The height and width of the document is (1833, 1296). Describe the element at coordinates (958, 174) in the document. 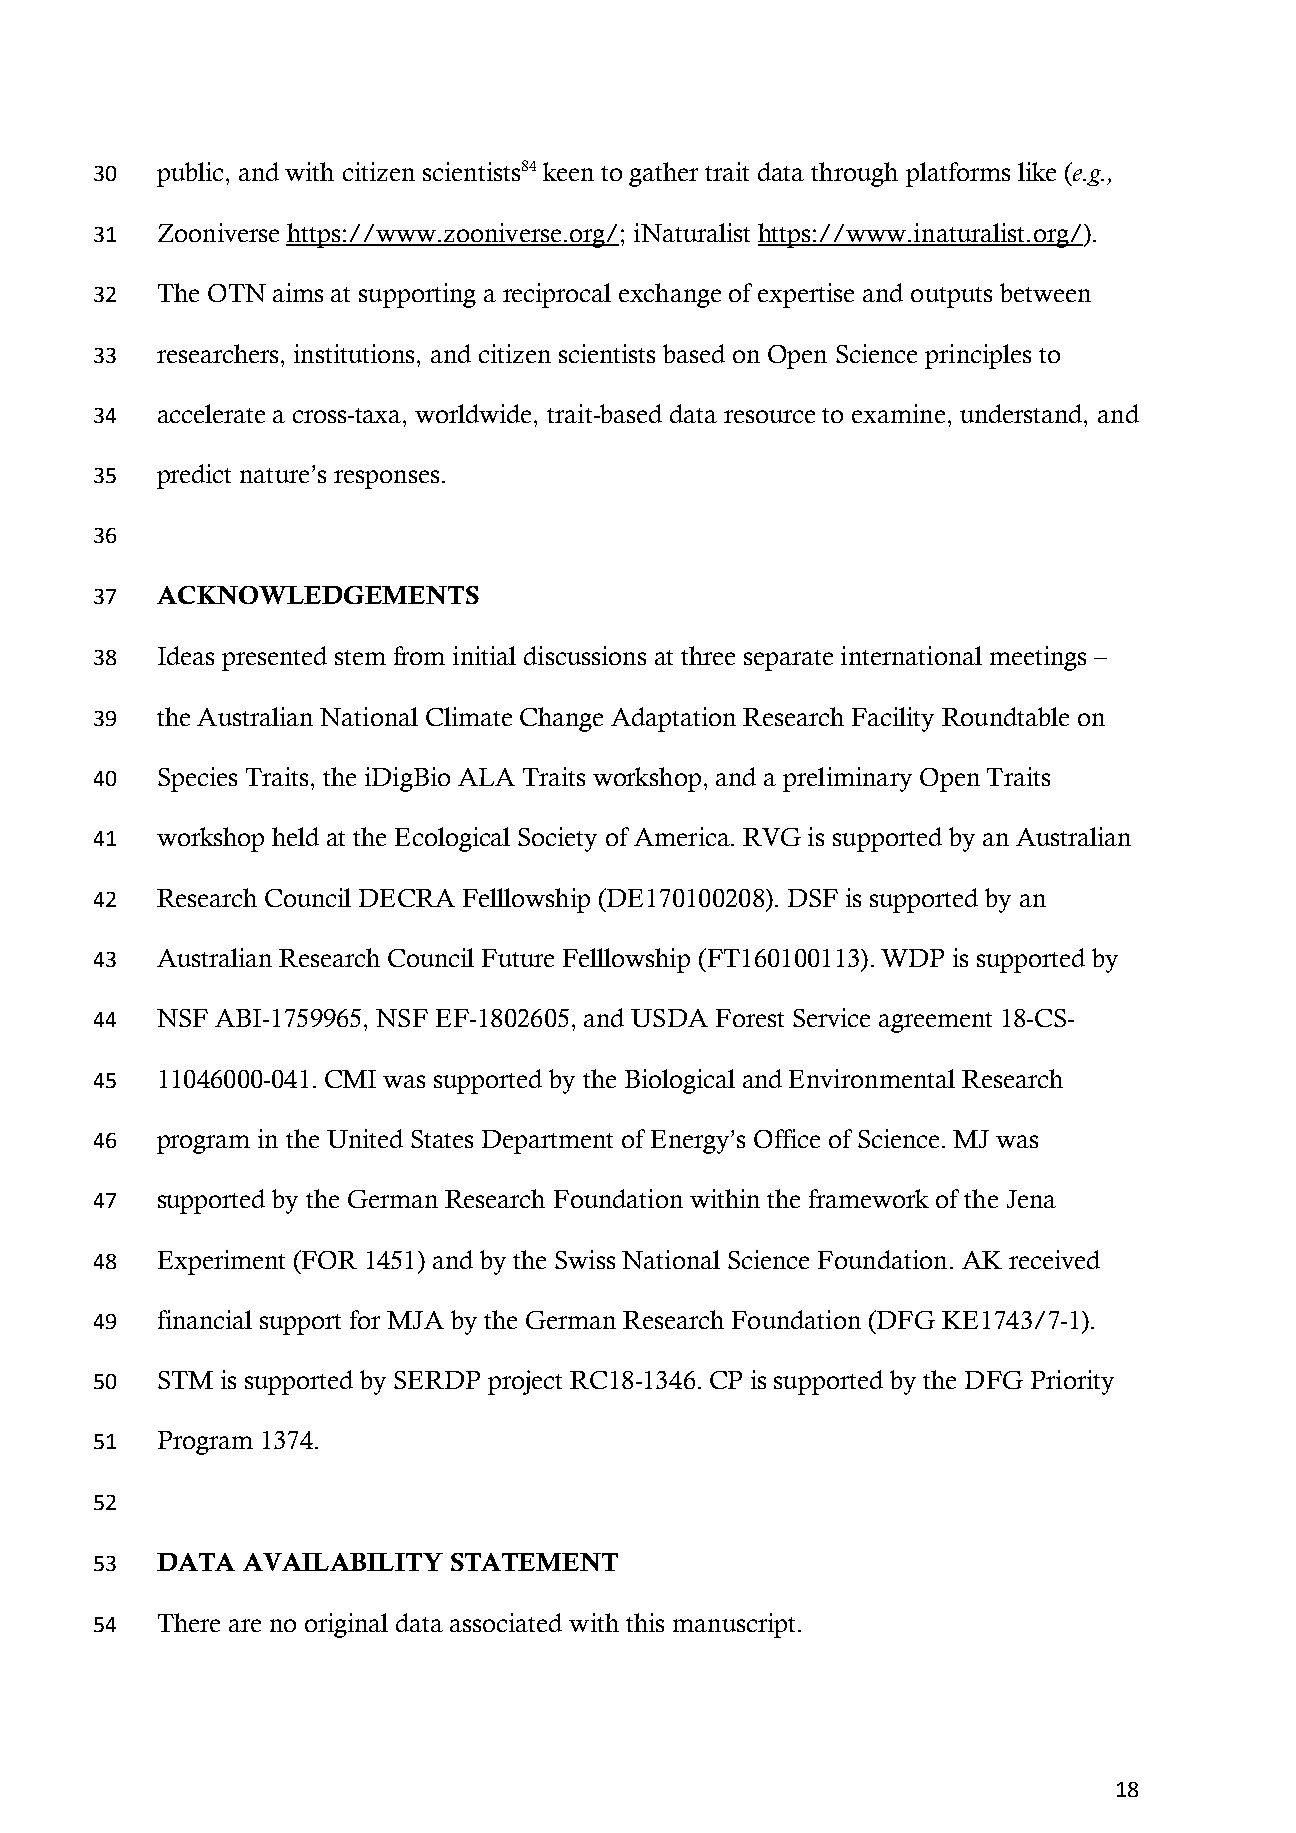

I see `platforms` at that location.
